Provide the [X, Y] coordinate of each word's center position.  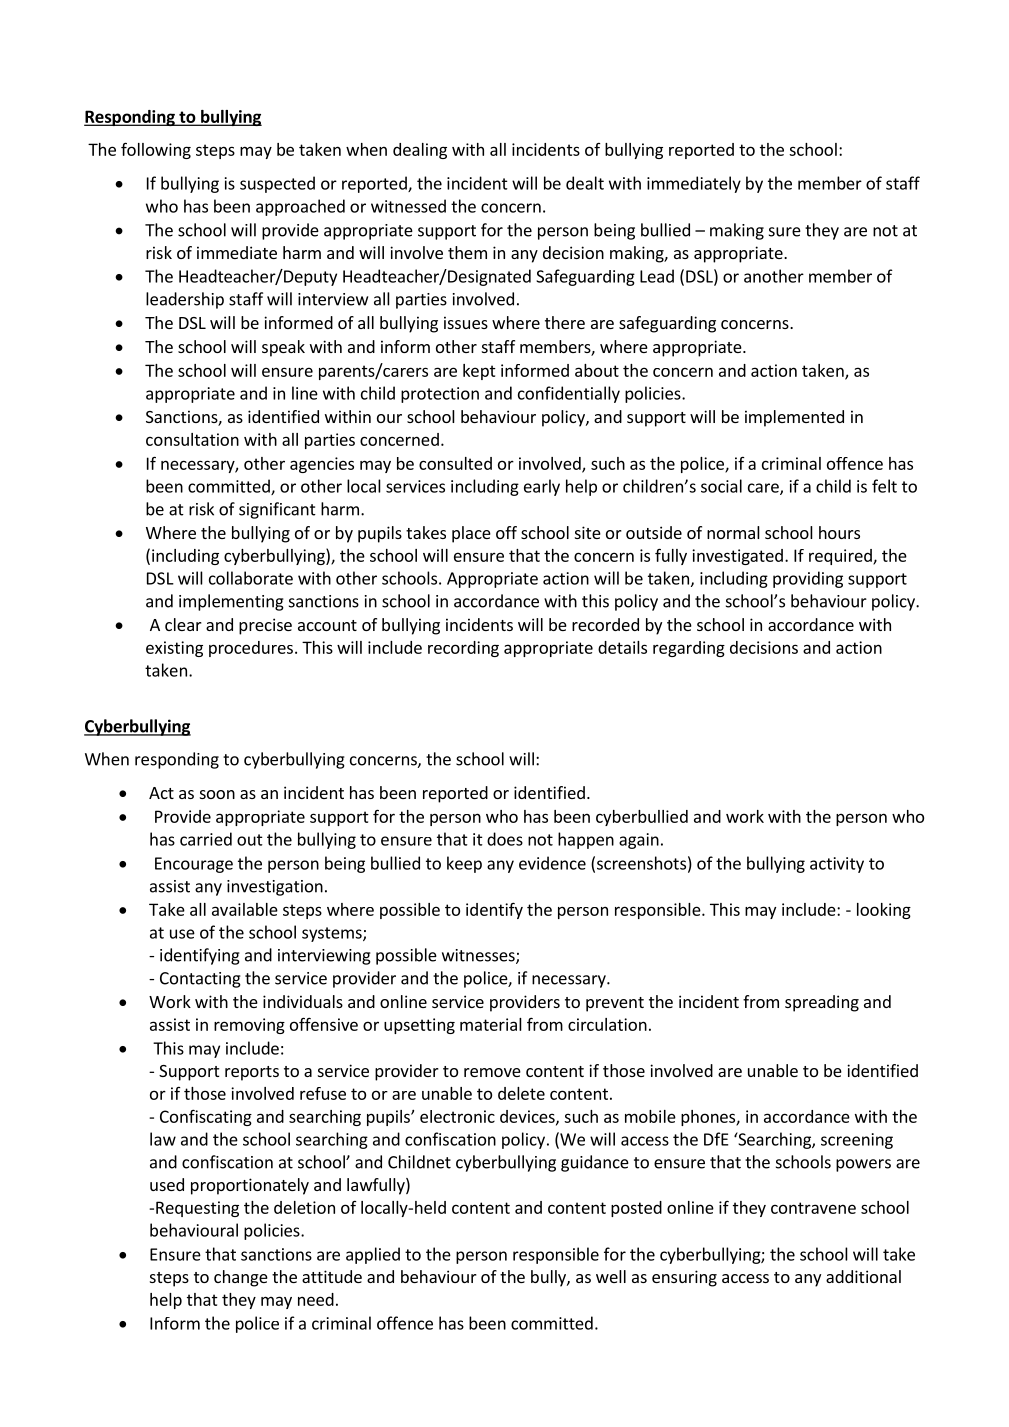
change [241, 1278]
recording [463, 649]
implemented [794, 418]
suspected [277, 184]
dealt [585, 183]
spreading [822, 1003]
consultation [192, 439]
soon [217, 794]
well [611, 1276]
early [542, 487]
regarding [689, 649]
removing [249, 1026]
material [491, 1024]
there [565, 322]
